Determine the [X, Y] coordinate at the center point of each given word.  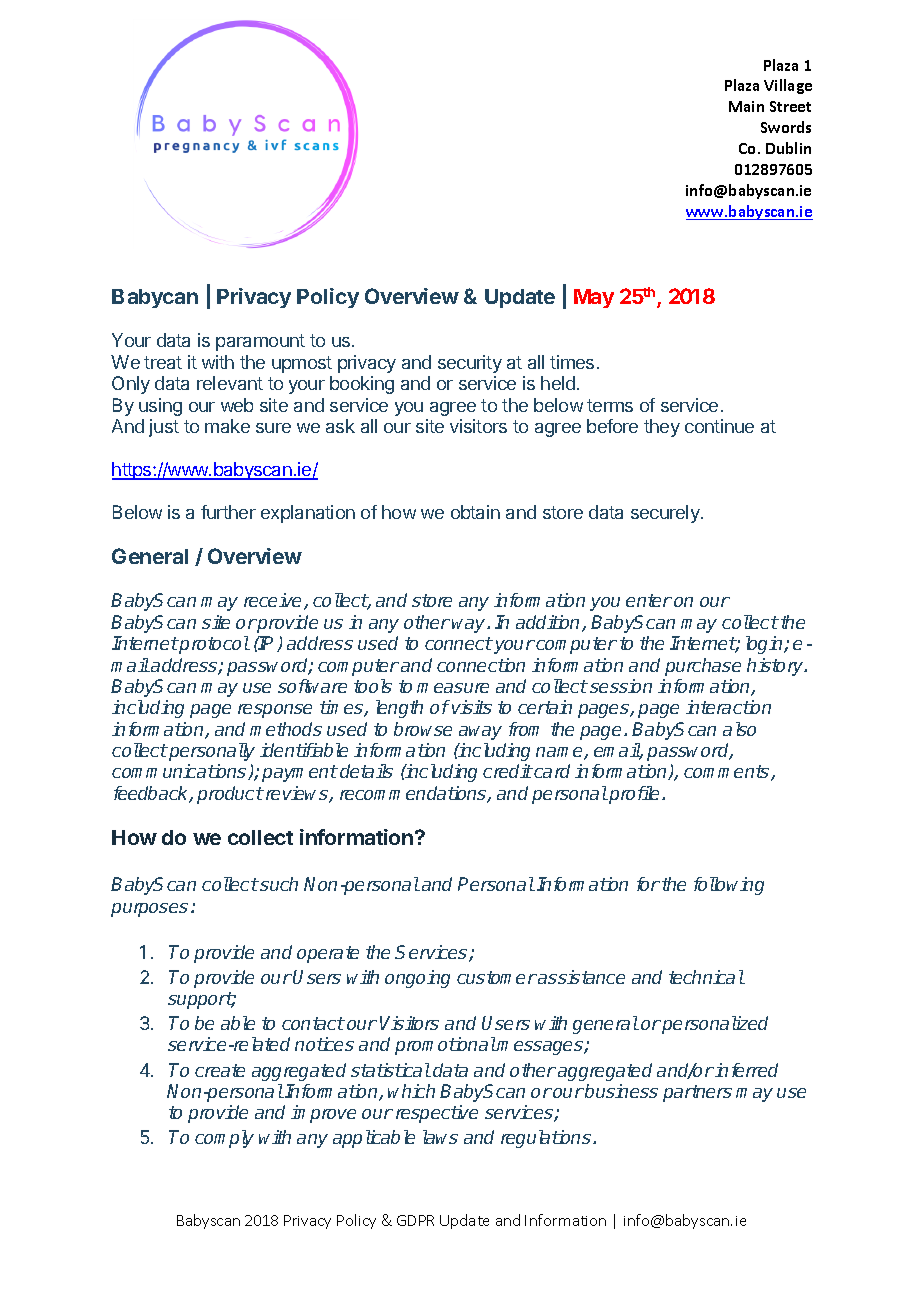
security [470, 364]
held [558, 383]
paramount [260, 342]
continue [719, 426]
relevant [230, 383]
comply [224, 1139]
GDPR [415, 1220]
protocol [214, 645]
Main [746, 106]
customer [497, 977]
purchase [703, 667]
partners [697, 1093]
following [729, 886]
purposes [149, 910]
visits [472, 707]
